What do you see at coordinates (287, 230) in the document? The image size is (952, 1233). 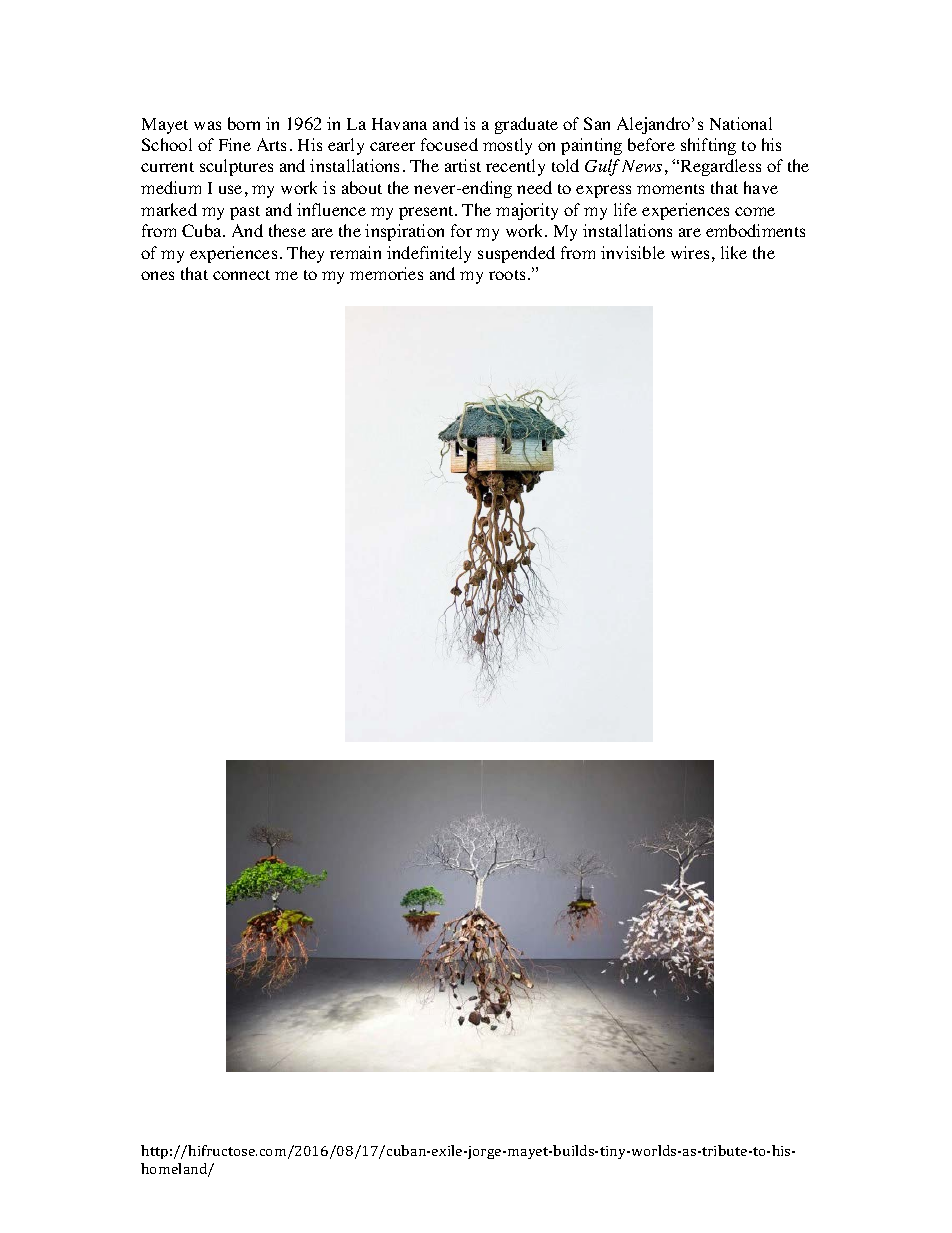 I see `these` at bounding box center [287, 230].
